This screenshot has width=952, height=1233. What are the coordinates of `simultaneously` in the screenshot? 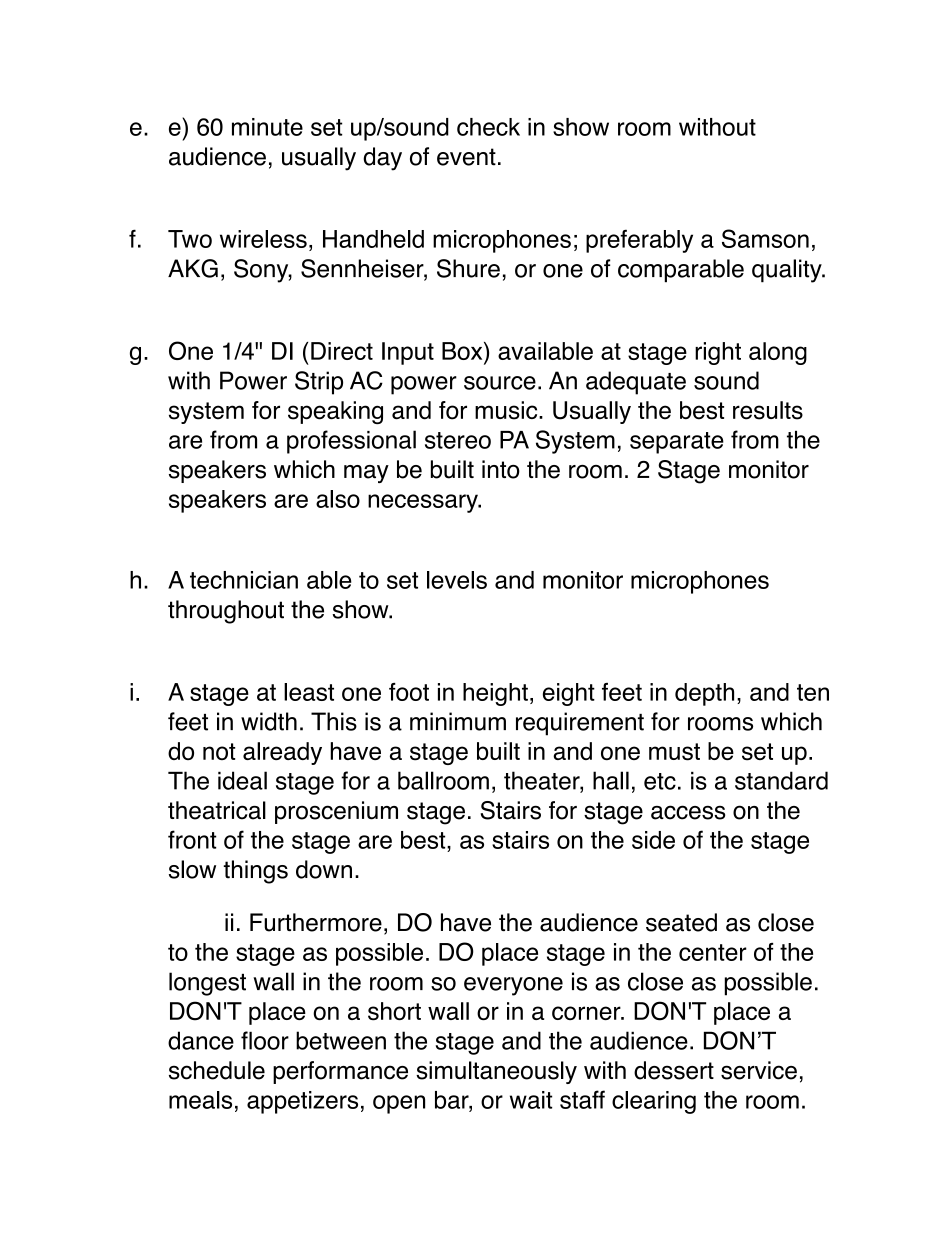 It's located at (496, 1072).
